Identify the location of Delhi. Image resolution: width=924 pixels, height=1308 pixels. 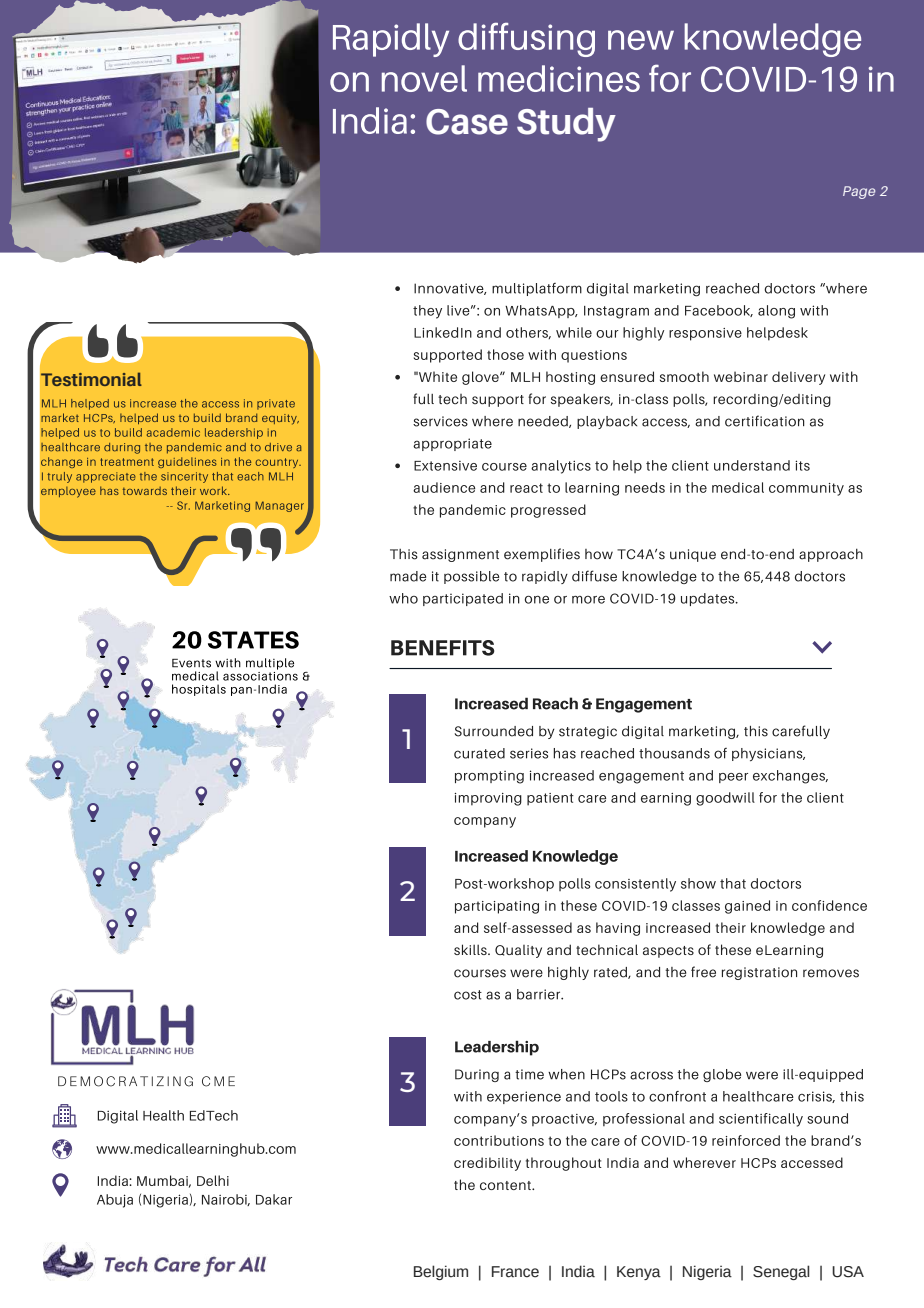
(213, 1180).
